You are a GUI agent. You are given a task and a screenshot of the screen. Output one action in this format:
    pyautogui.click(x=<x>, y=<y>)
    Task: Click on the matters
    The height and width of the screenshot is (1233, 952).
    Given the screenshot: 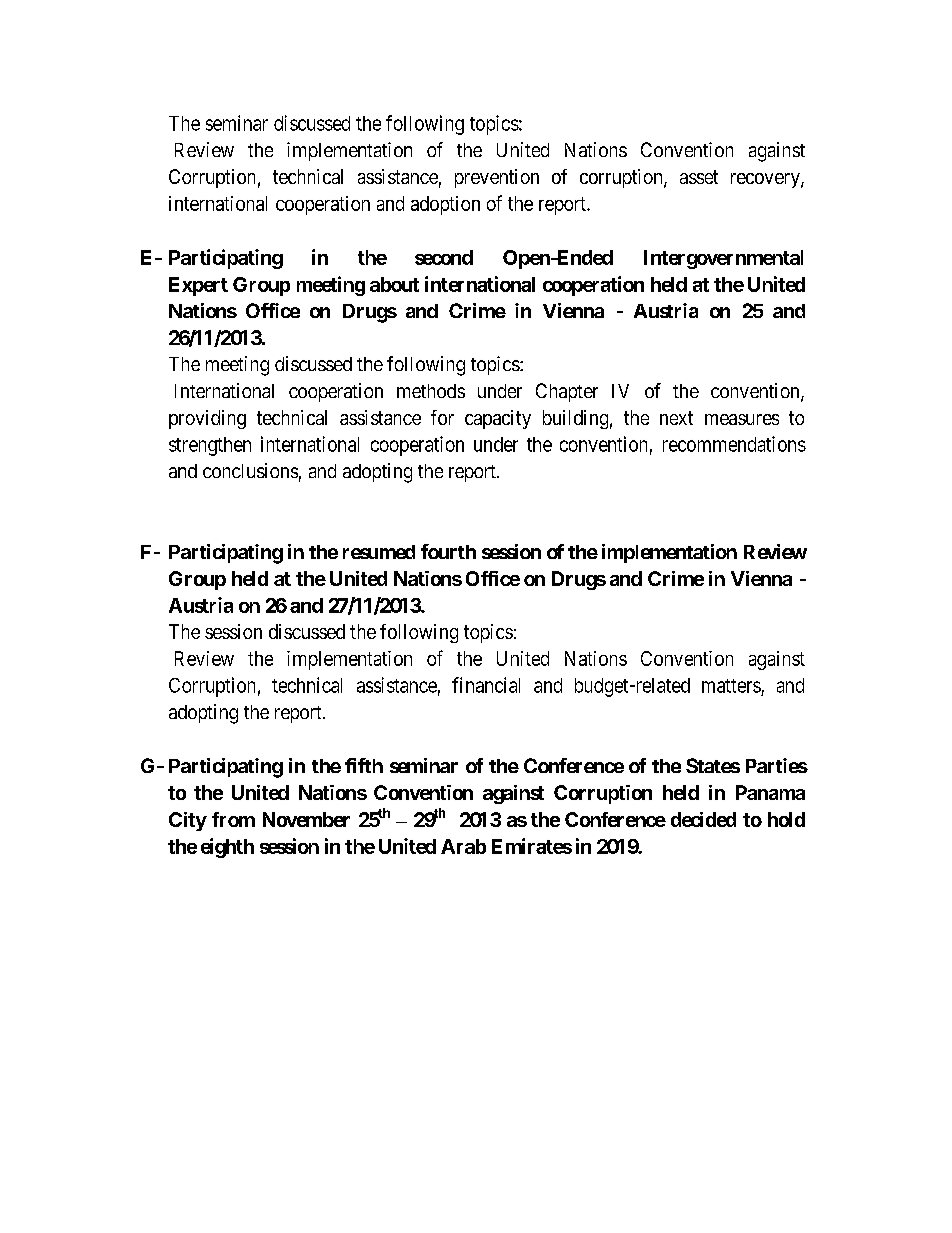 What is the action you would take?
    pyautogui.click(x=731, y=686)
